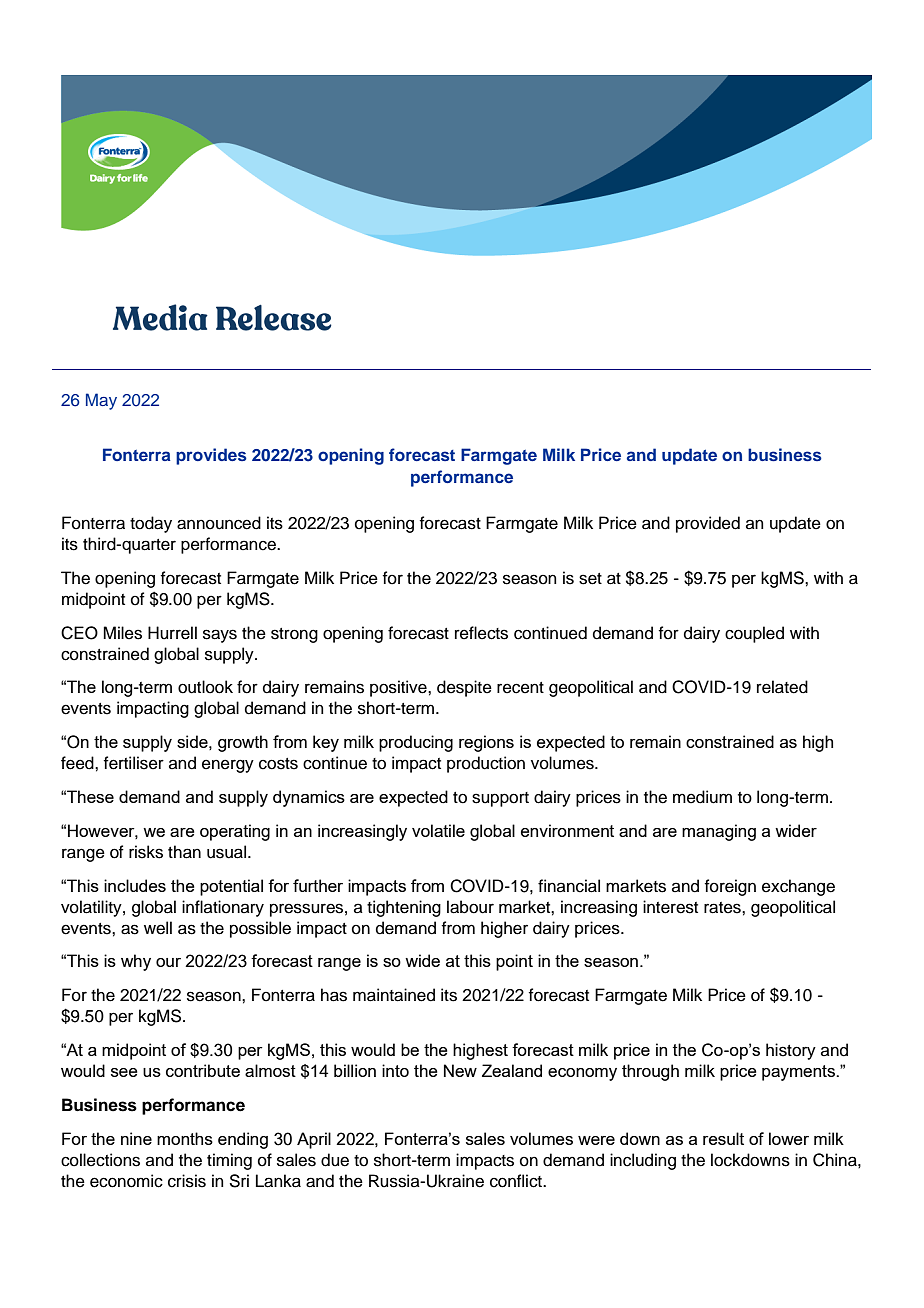 The image size is (924, 1308). Describe the element at coordinates (782, 687) in the image. I see `related` at that location.
